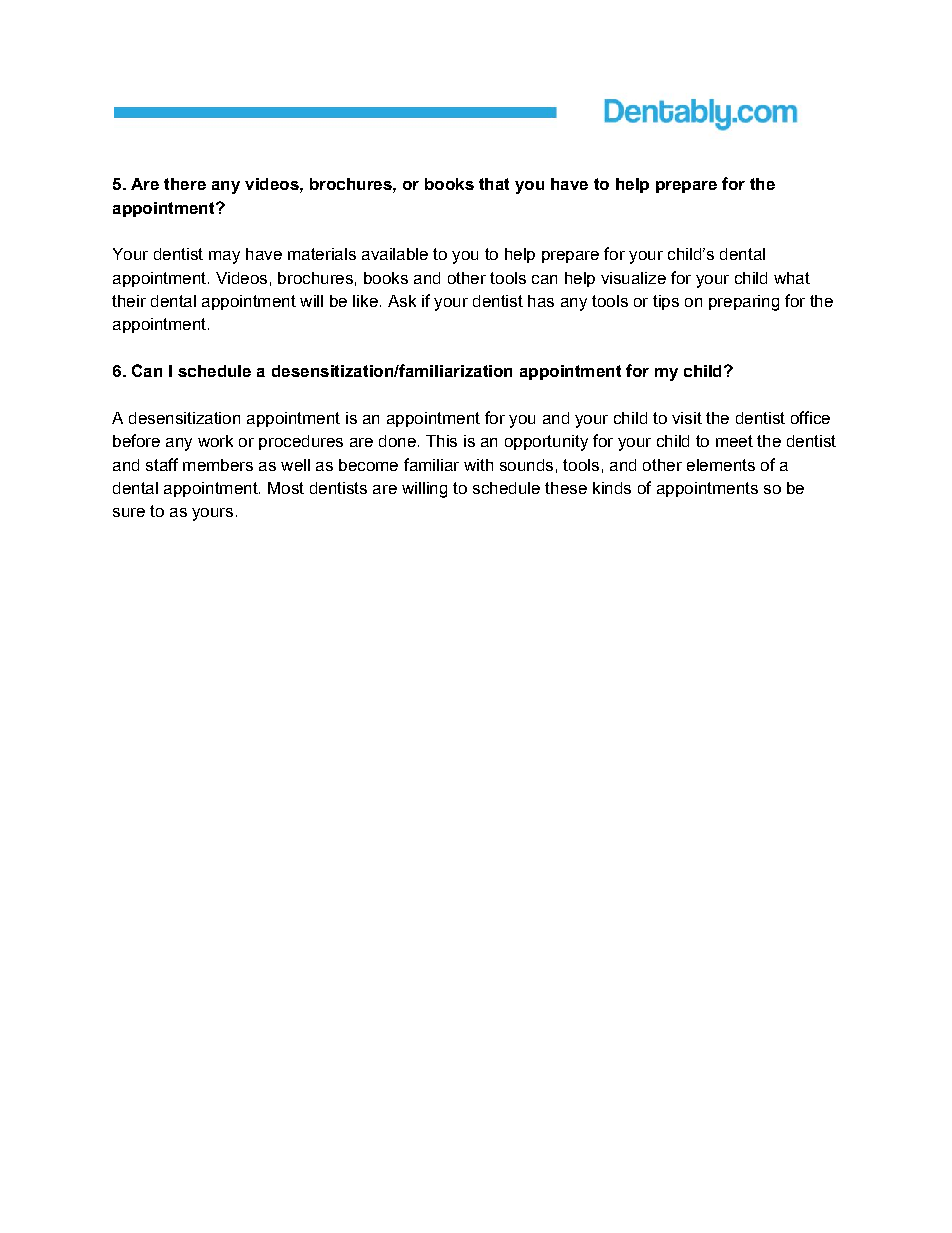  Describe the element at coordinates (402, 301) in the screenshot. I see `Ask` at that location.
